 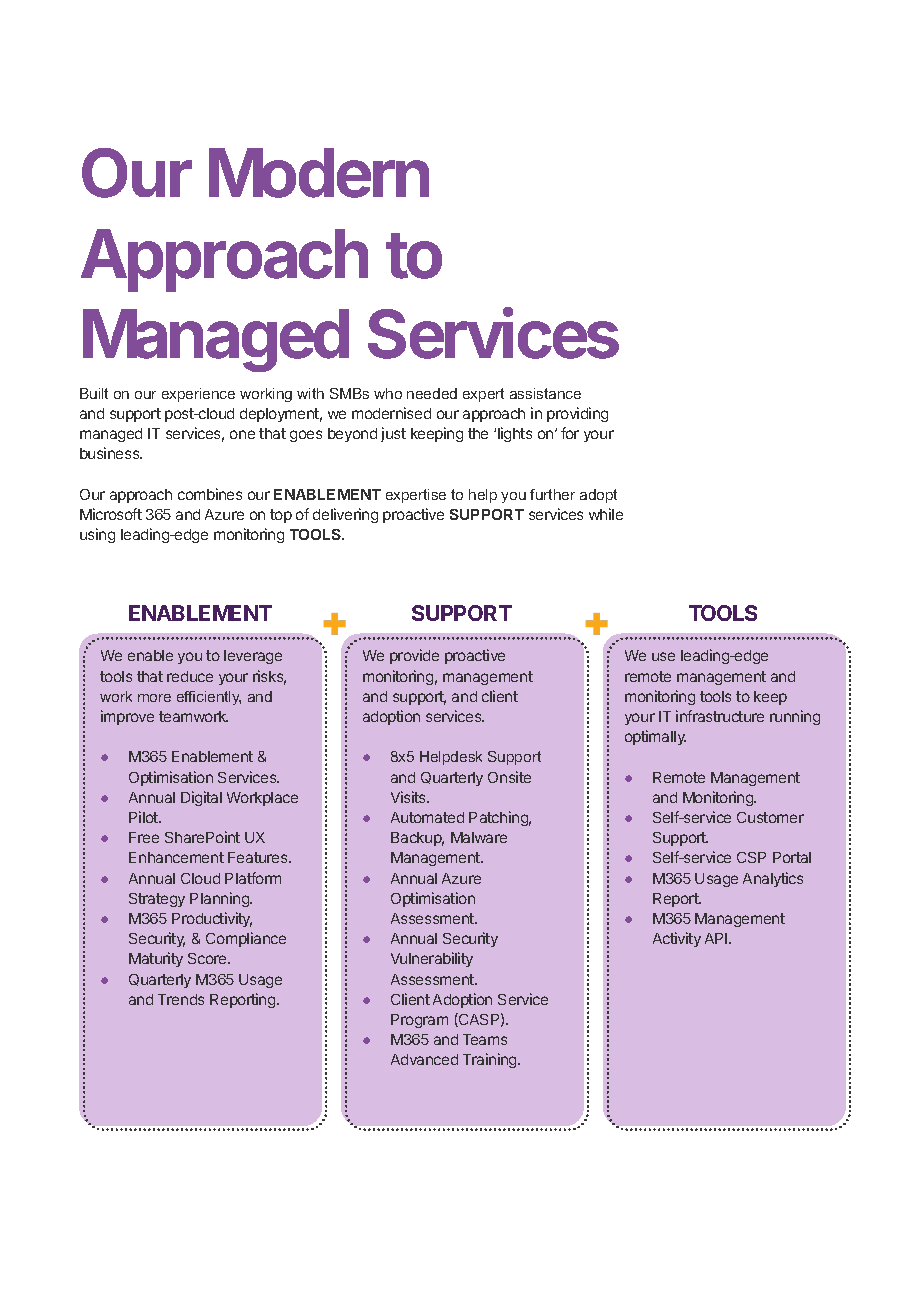 What do you see at coordinates (606, 514) in the page?
I see `while` at bounding box center [606, 514].
